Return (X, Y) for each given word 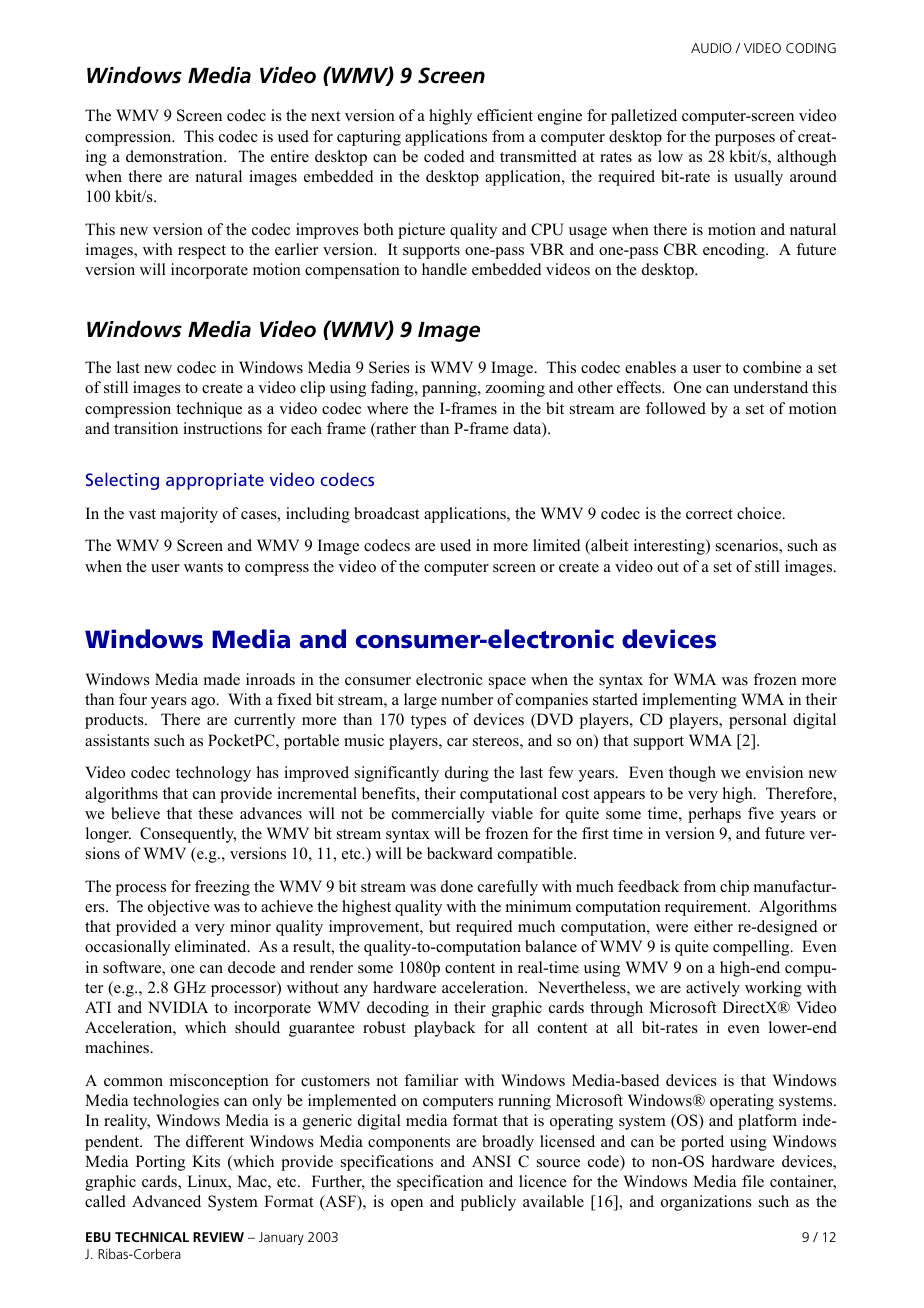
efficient (505, 115)
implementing (689, 701)
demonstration (175, 156)
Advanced (166, 1201)
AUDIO (711, 48)
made (222, 679)
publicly (488, 1203)
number (467, 699)
